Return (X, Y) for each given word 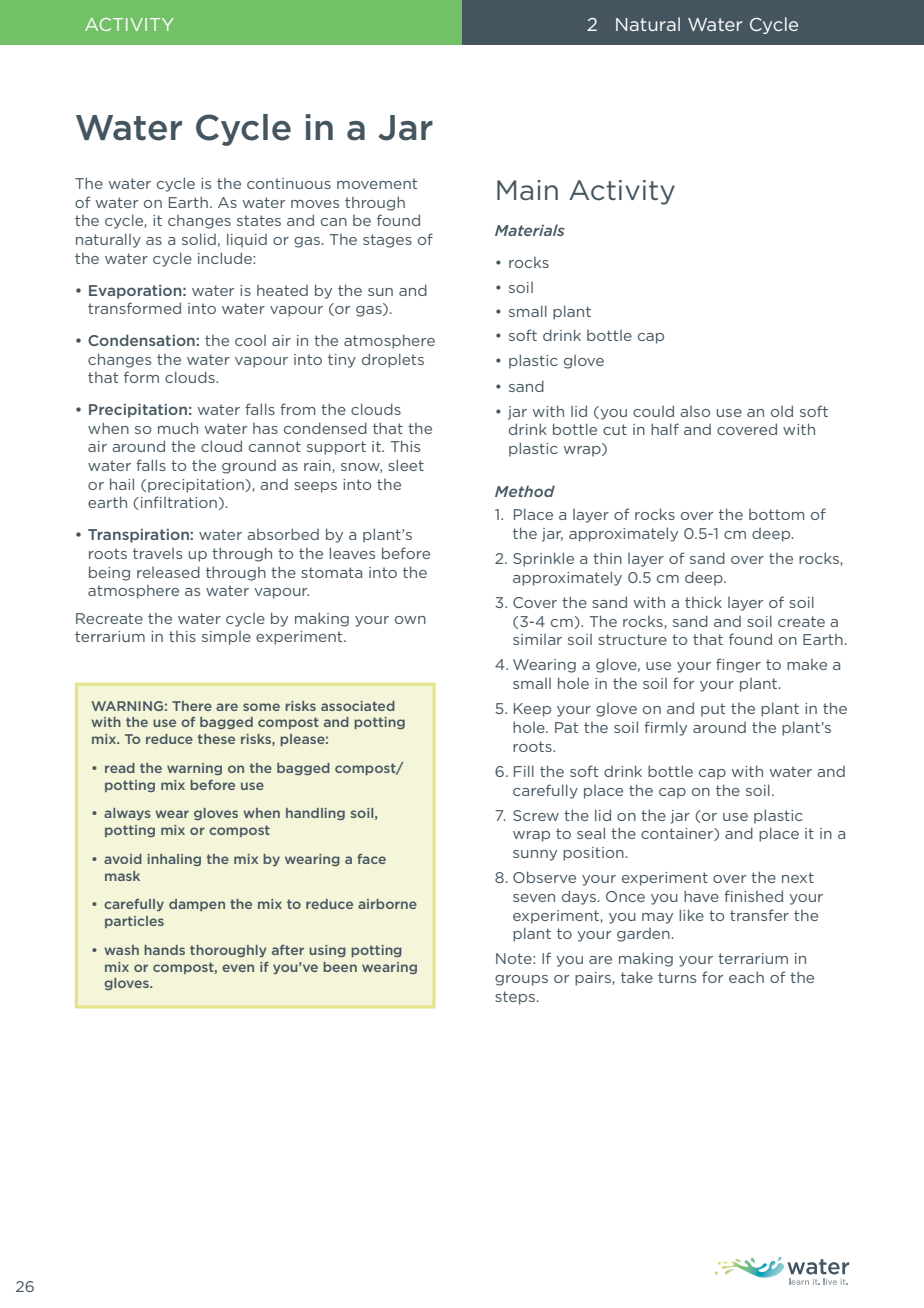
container (678, 834)
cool (250, 340)
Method (525, 491)
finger (738, 665)
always (127, 814)
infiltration (179, 502)
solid (199, 239)
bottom (776, 514)
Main (527, 190)
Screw (536, 815)
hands (164, 950)
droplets (393, 360)
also (695, 411)
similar (537, 639)
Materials (530, 230)
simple (226, 638)
